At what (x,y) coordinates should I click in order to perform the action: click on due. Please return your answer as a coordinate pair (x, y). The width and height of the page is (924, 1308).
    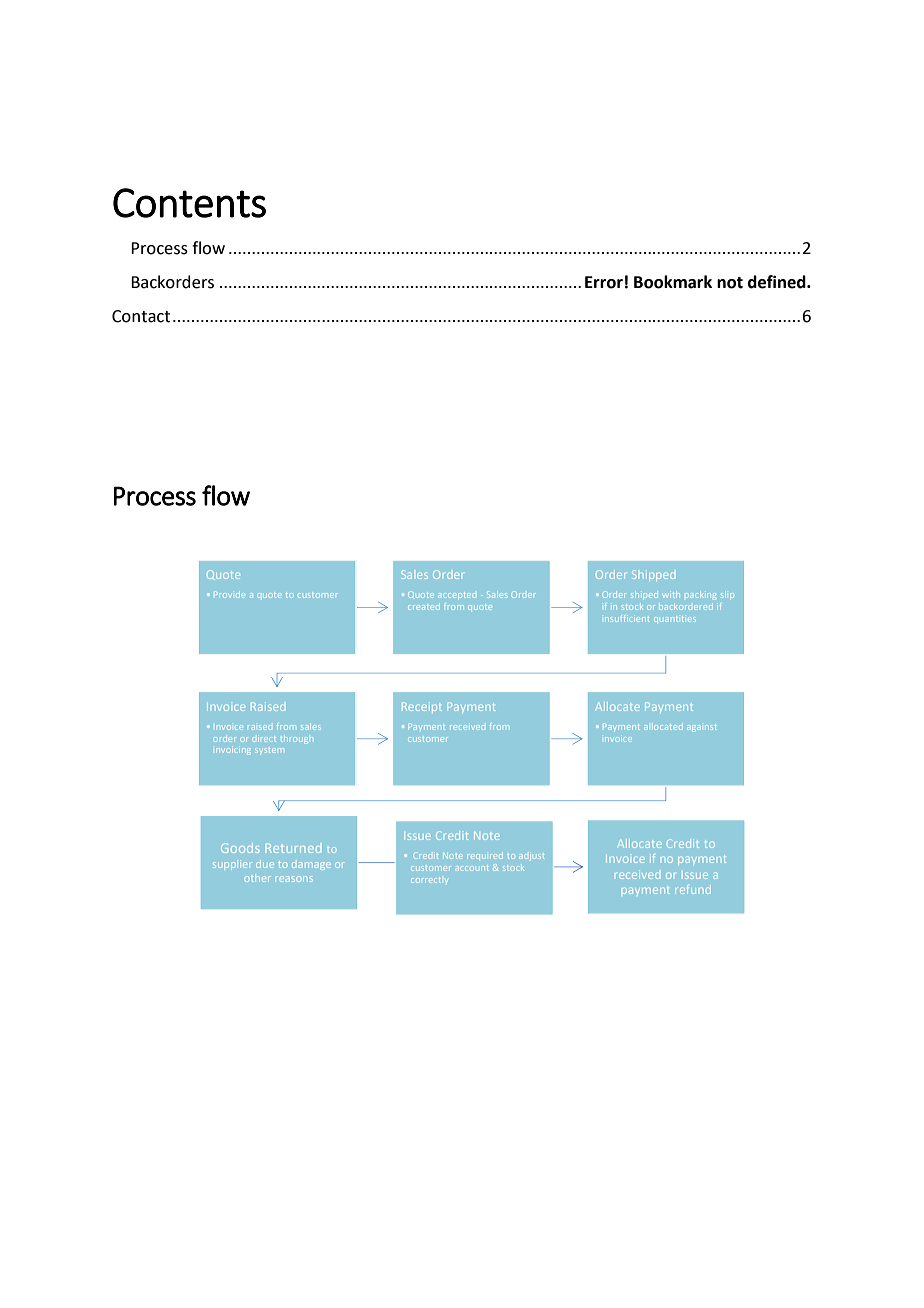
    Looking at the image, I should click on (265, 865).
